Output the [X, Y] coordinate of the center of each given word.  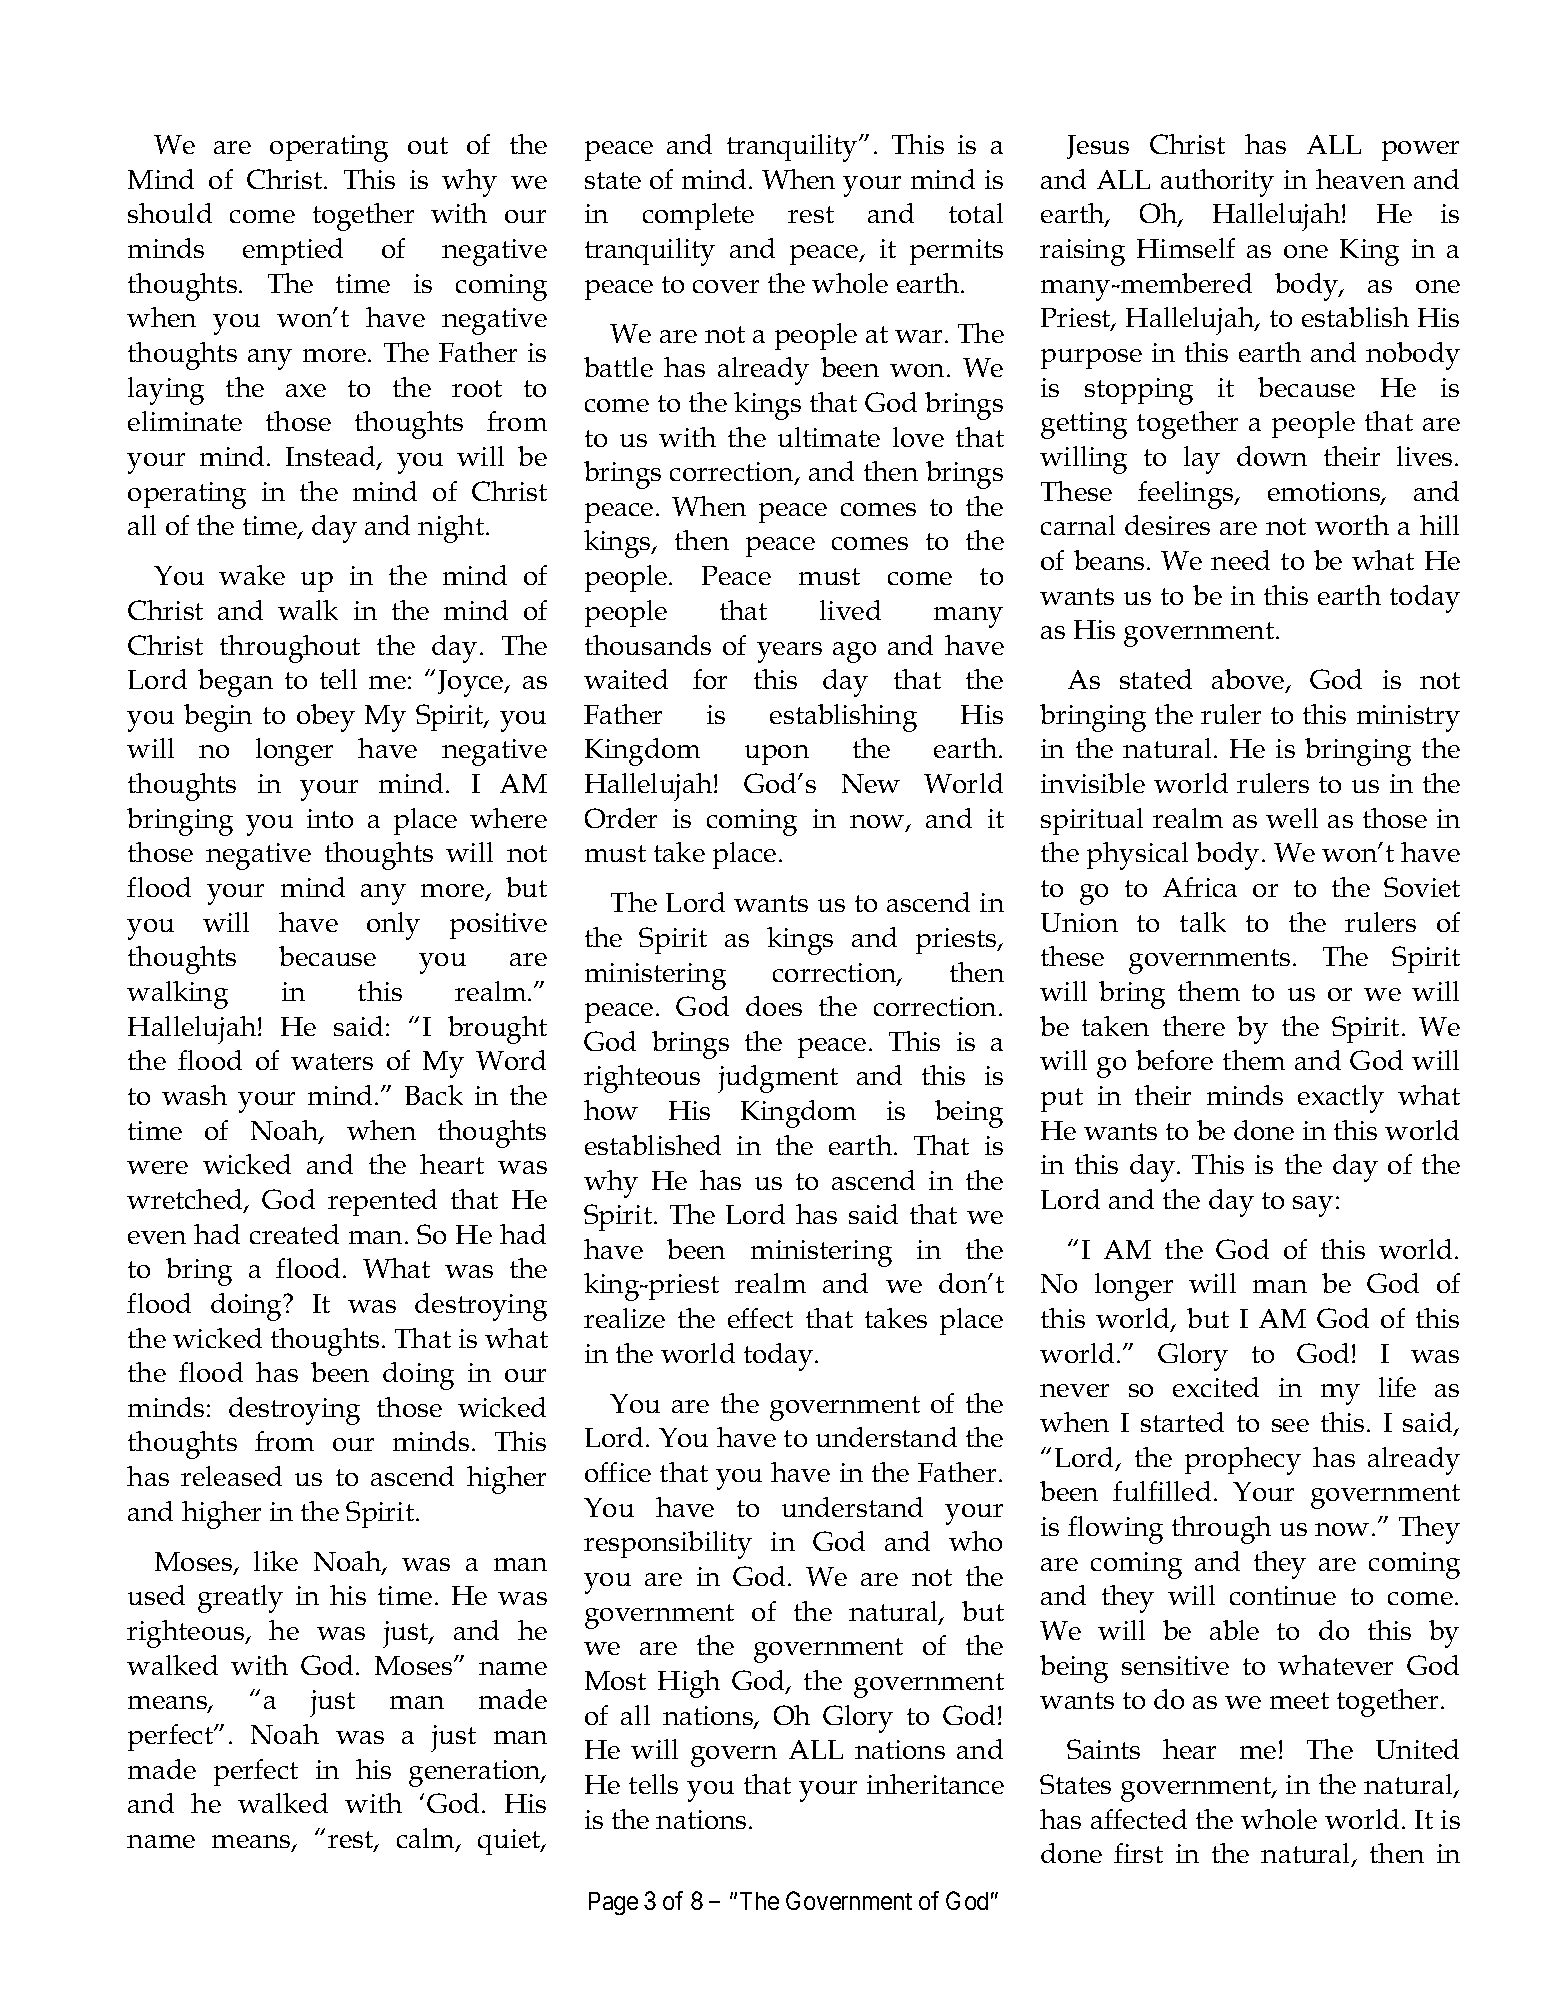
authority [1217, 183]
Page [613, 1903]
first [1138, 1853]
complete [698, 216]
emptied [293, 251]
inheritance [935, 1784]
